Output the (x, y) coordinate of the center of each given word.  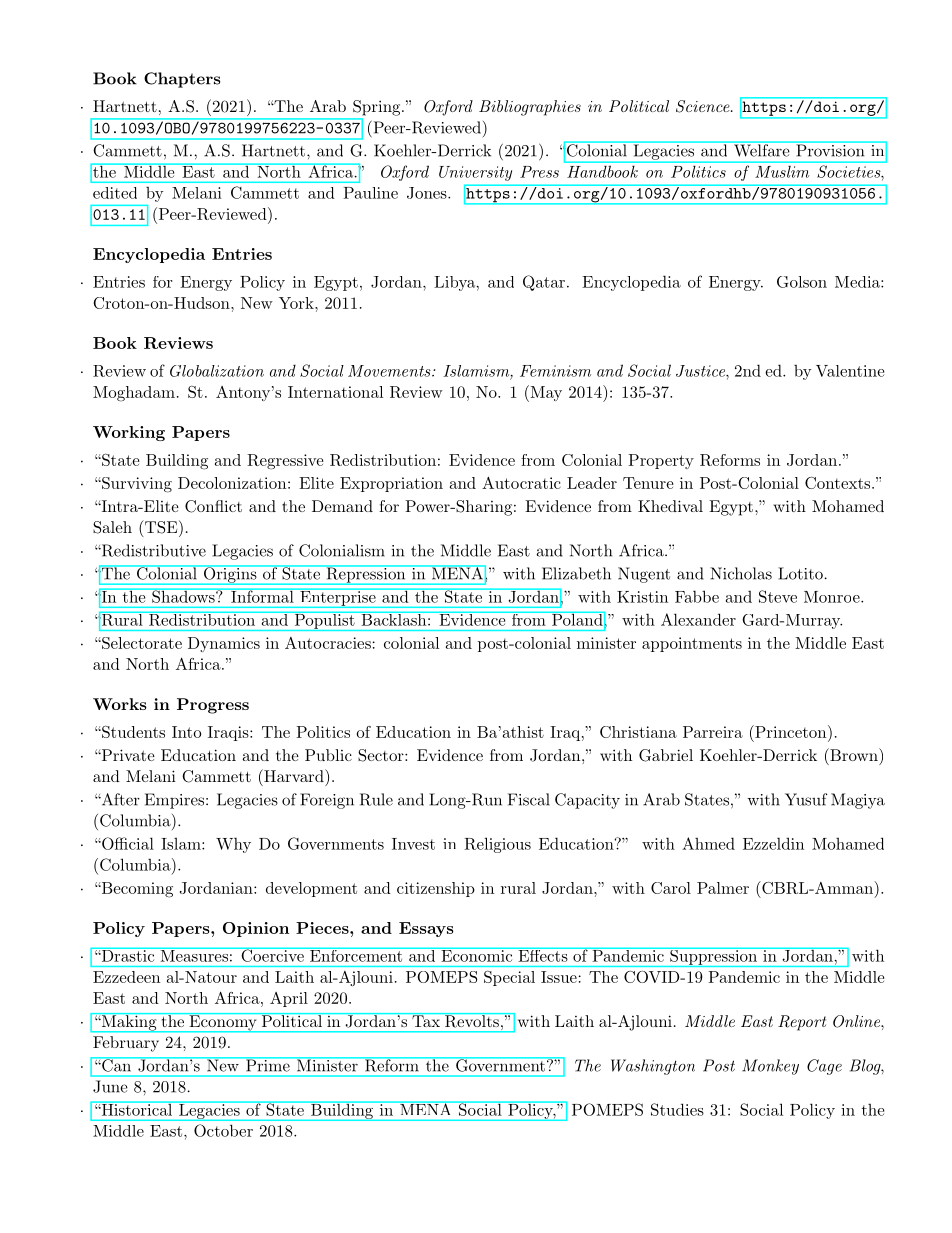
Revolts (471, 1020)
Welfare (761, 149)
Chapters (182, 80)
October (223, 1130)
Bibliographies (530, 108)
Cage (824, 1067)
